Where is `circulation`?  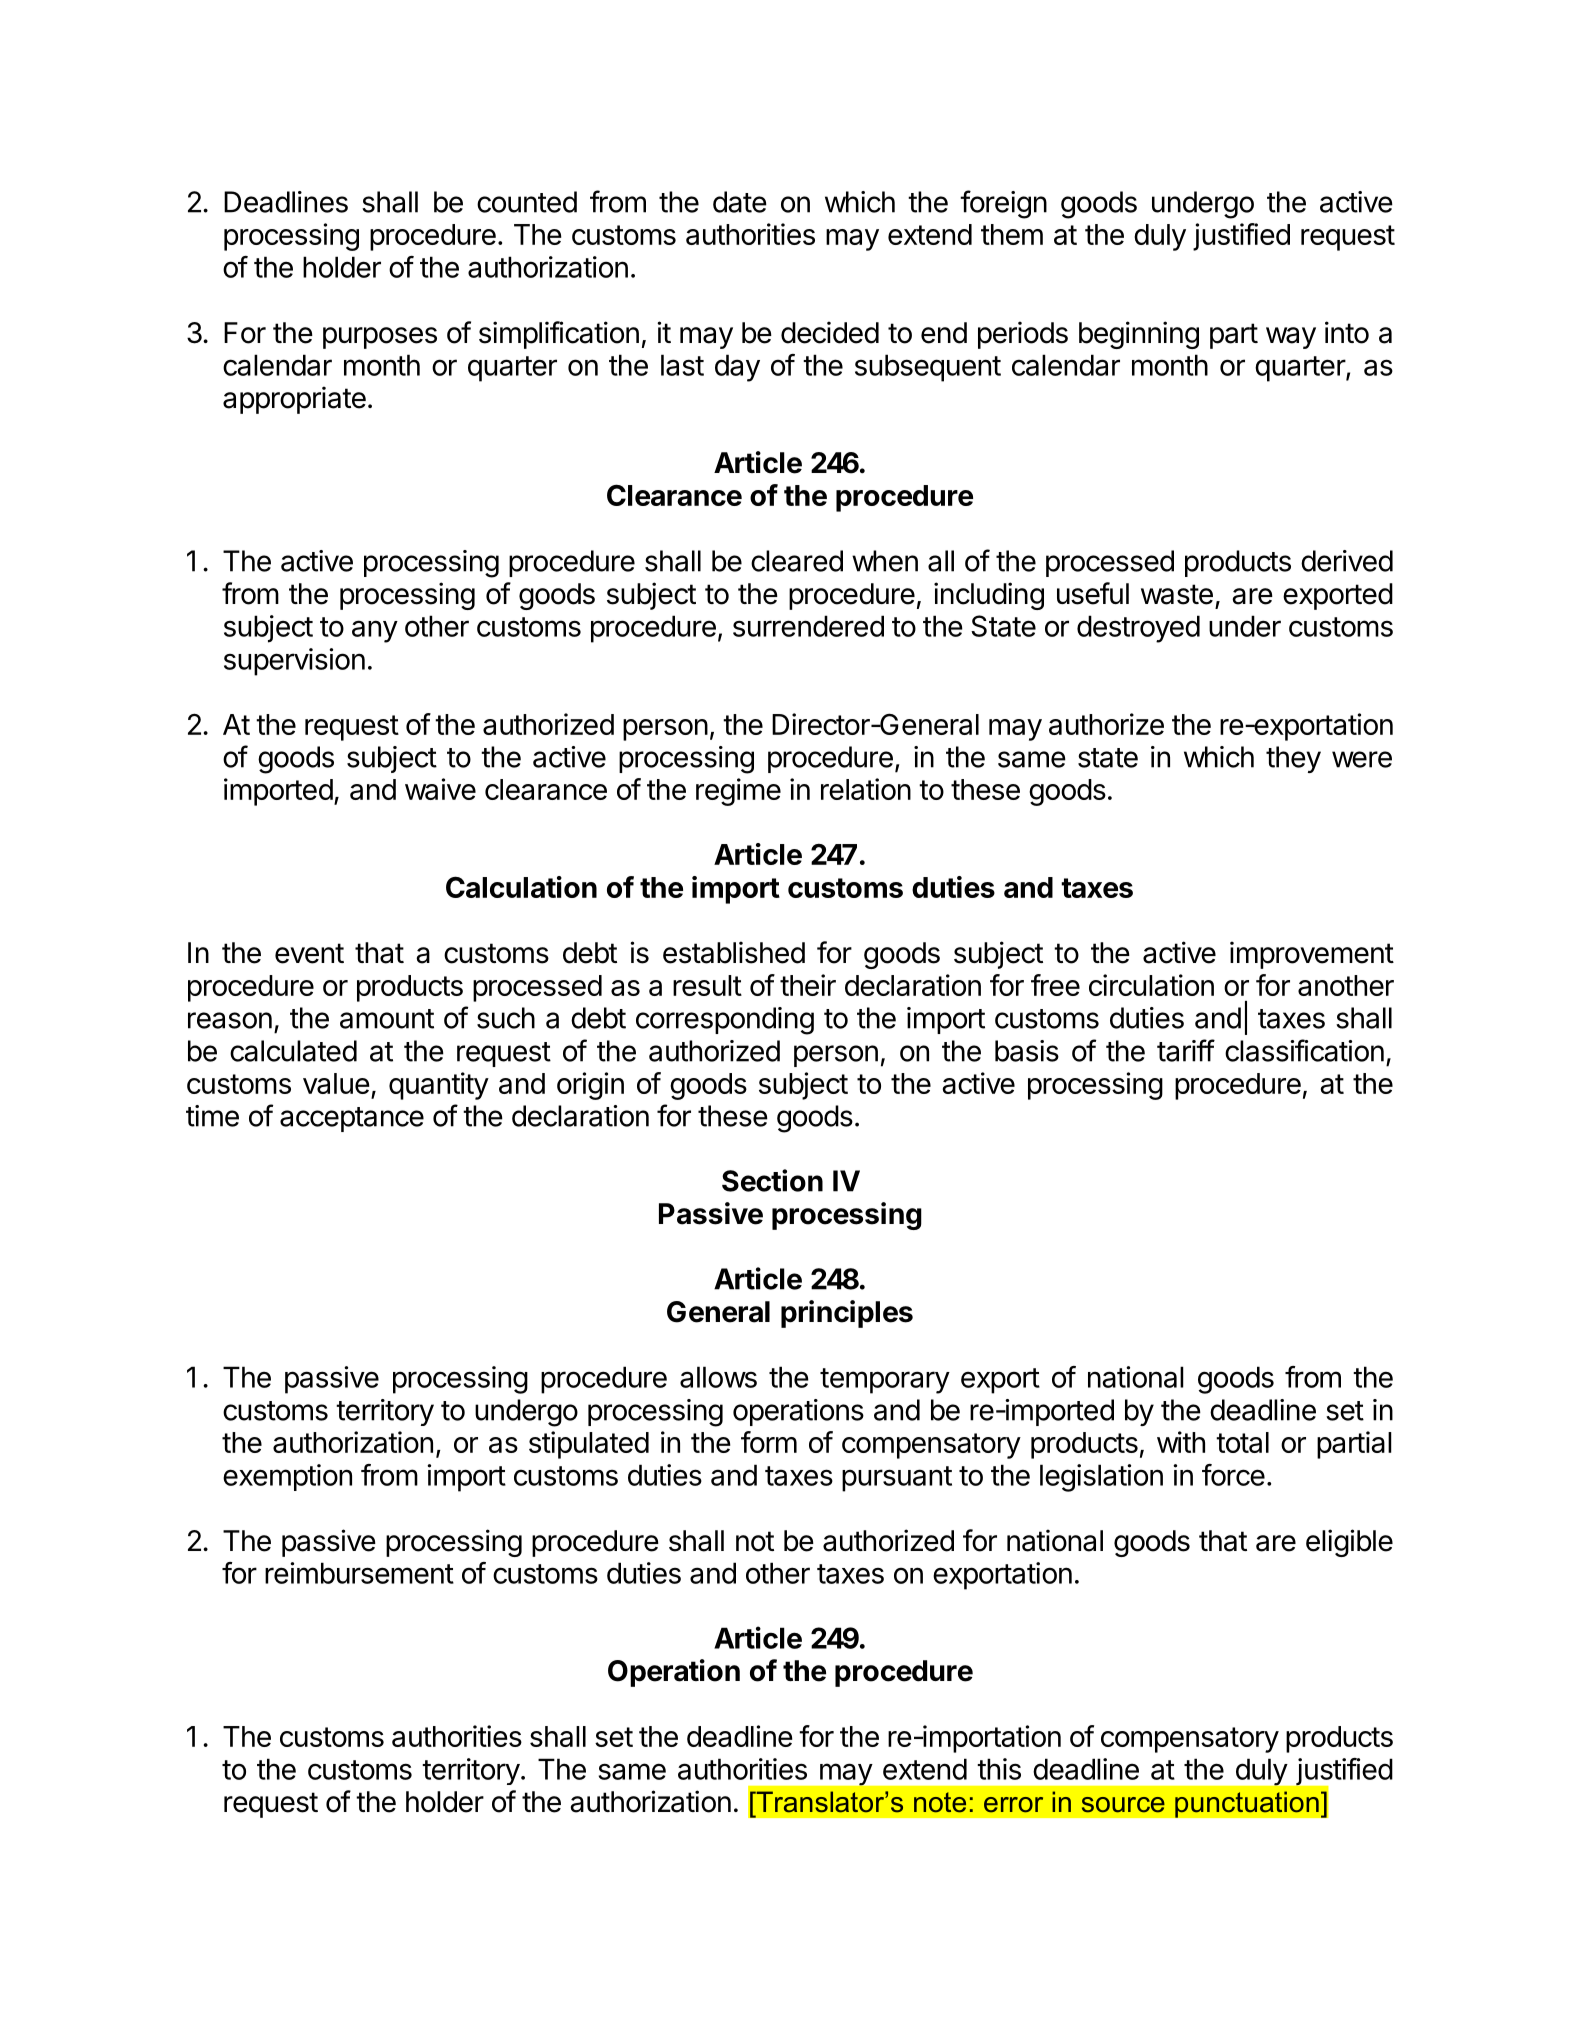
circulation is located at coordinates (1151, 985).
